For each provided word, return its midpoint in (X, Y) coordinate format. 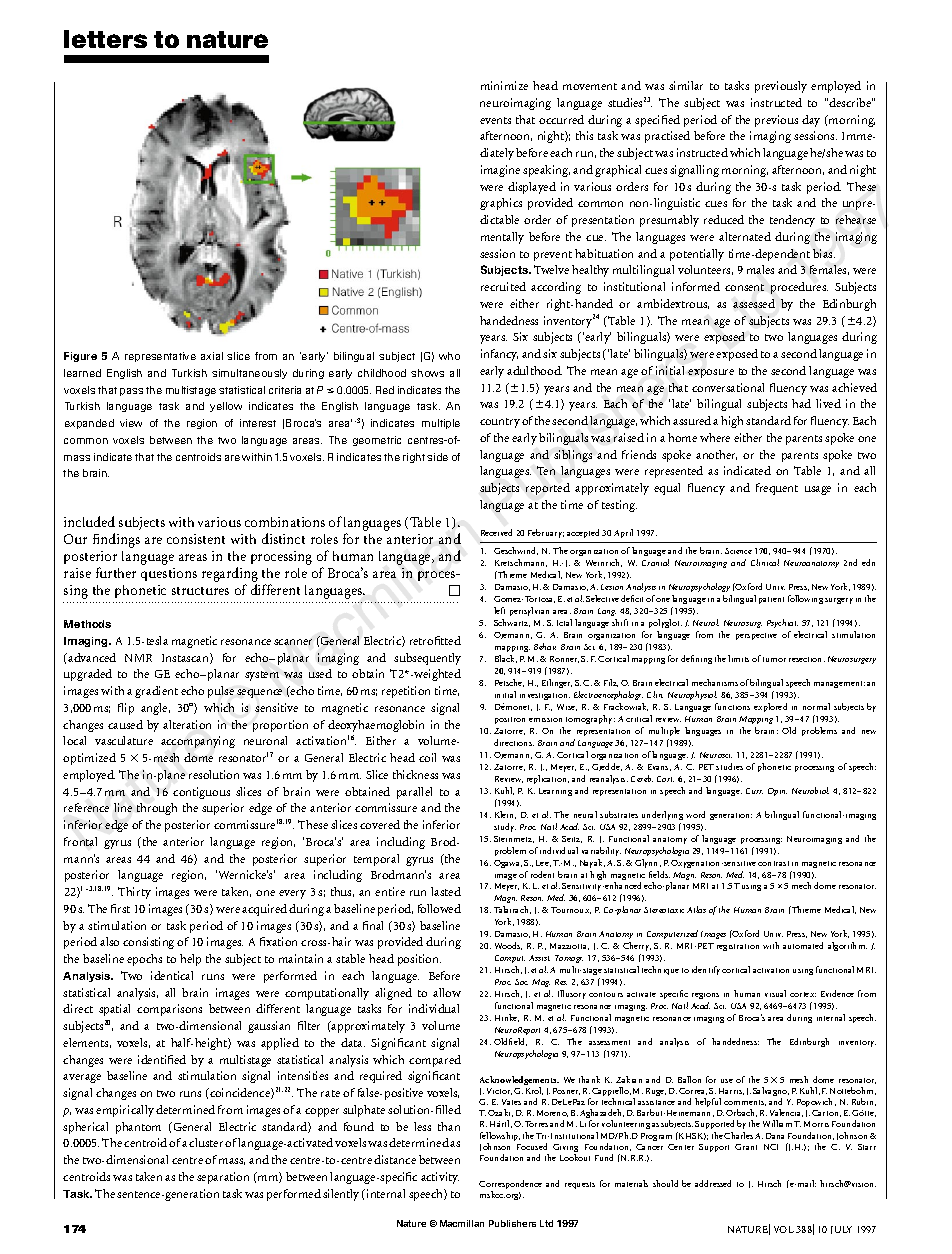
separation (223, 1178)
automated (803, 945)
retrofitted (435, 640)
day (811, 121)
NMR (138, 658)
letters (105, 39)
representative (160, 357)
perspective (756, 636)
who (449, 356)
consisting (148, 943)
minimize (504, 85)
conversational (728, 387)
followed (439, 908)
